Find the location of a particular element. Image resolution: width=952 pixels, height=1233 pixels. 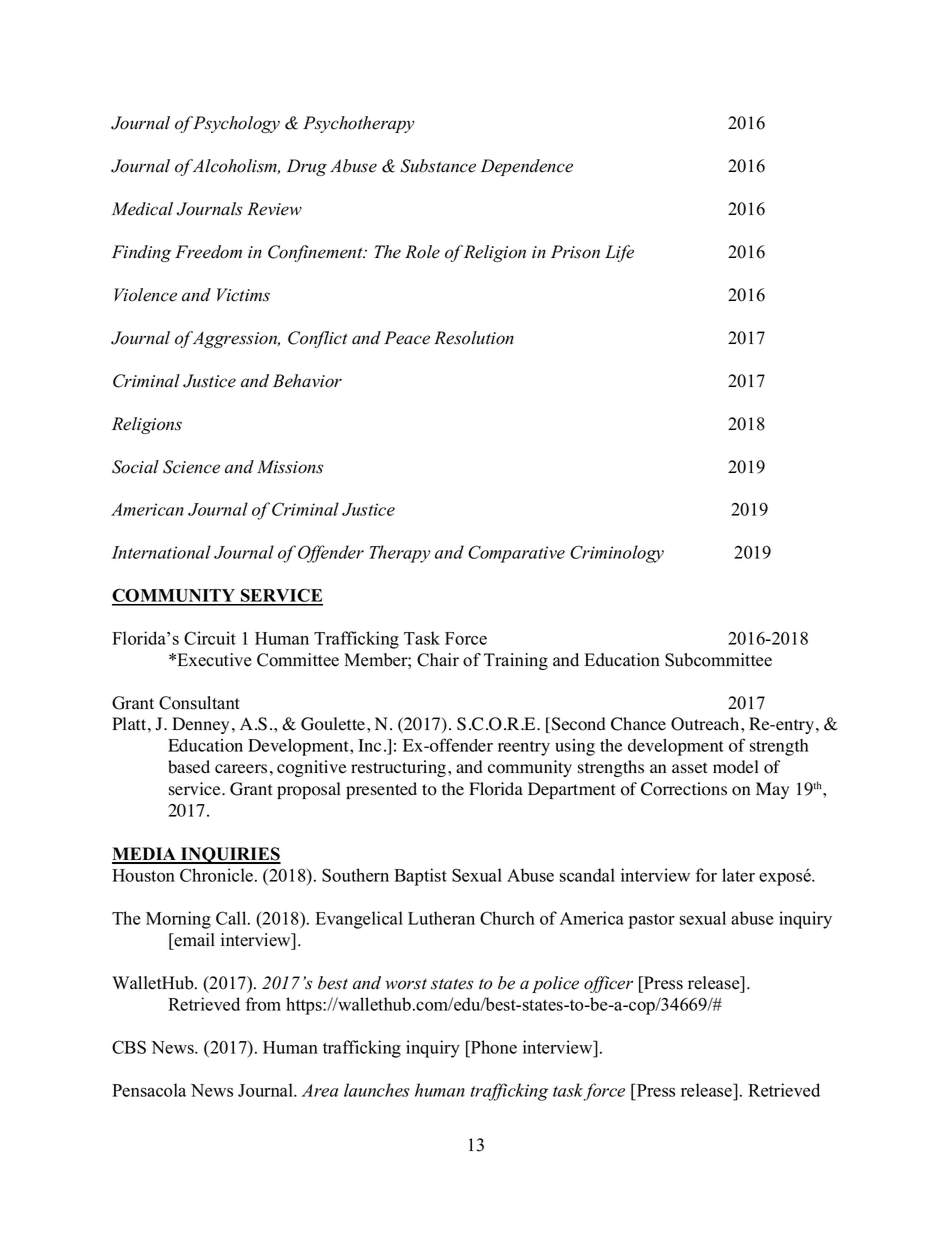

Chair is located at coordinates (438, 660).
